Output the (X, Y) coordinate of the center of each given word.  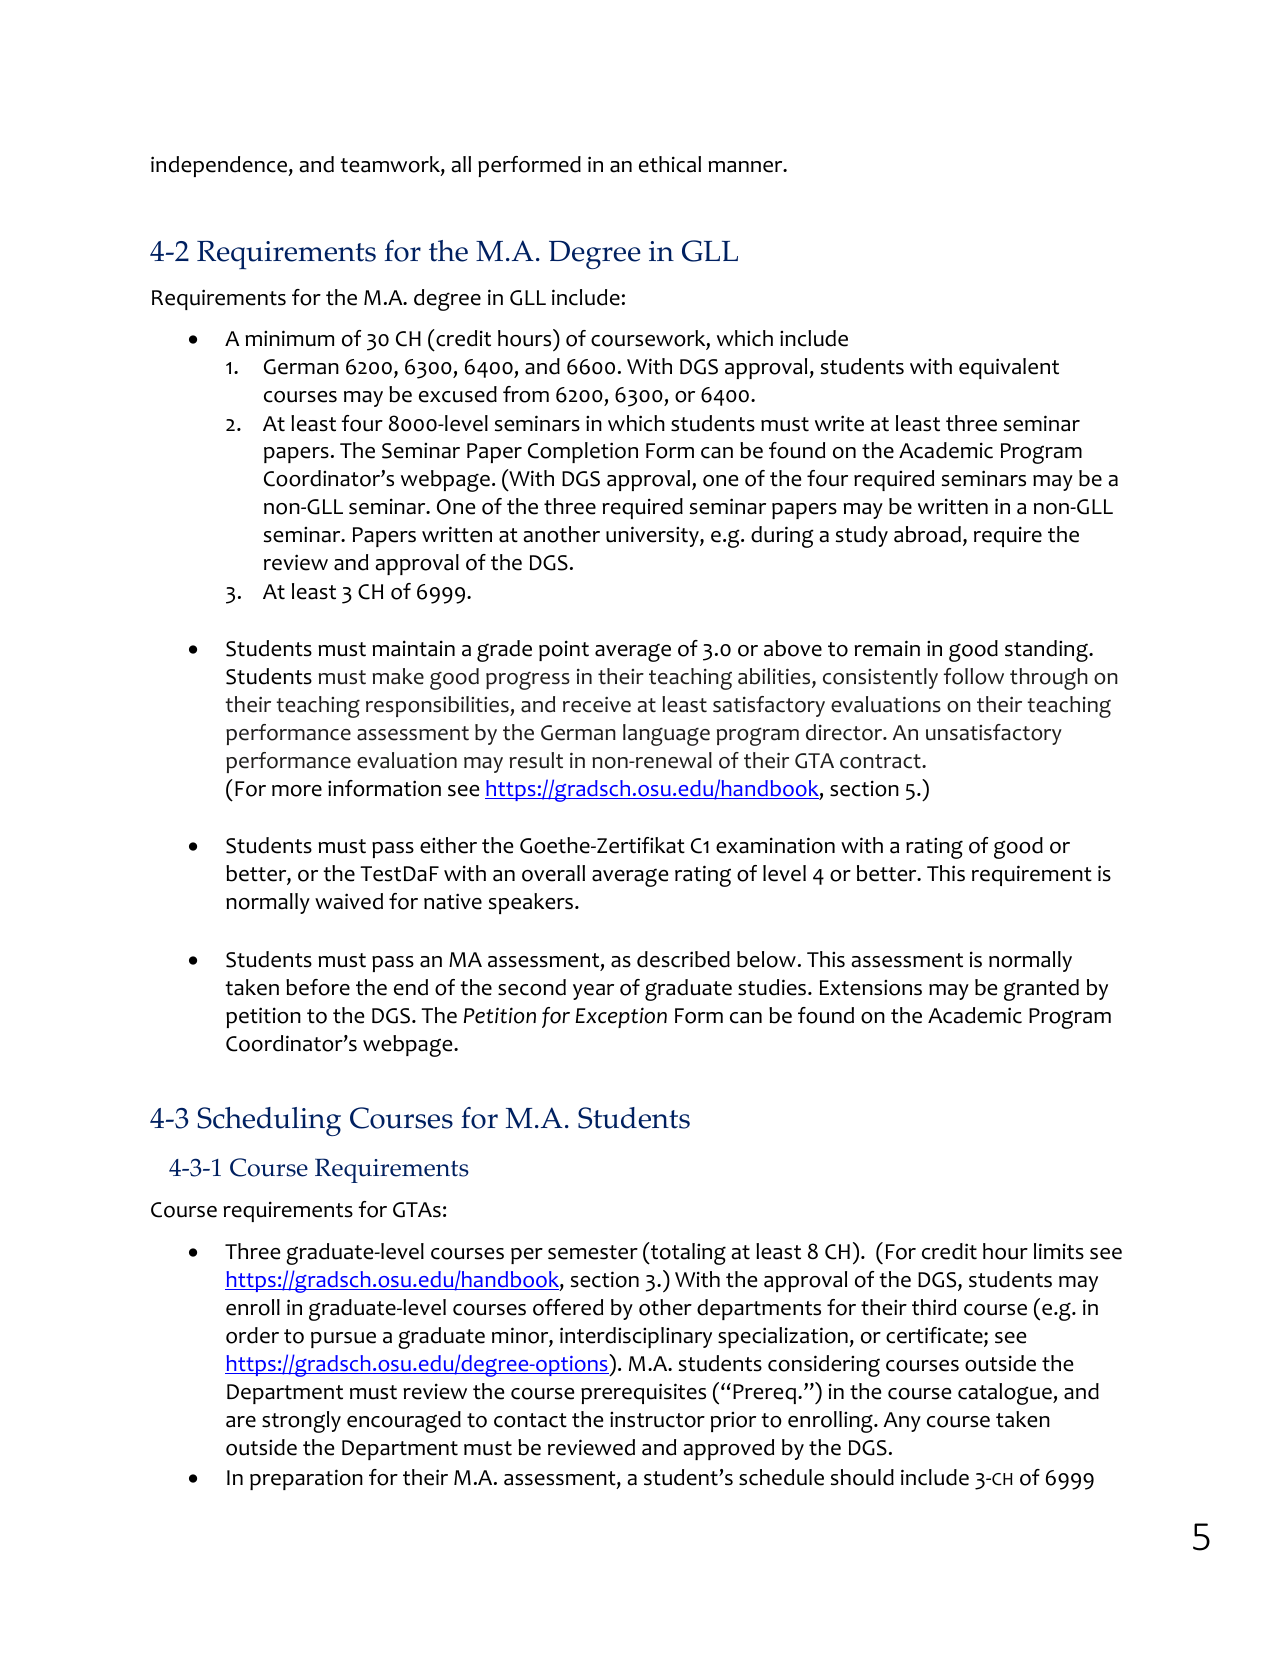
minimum (289, 338)
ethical (670, 164)
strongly (301, 1422)
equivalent (1009, 368)
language (666, 735)
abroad (927, 534)
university (653, 536)
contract (881, 761)
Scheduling (269, 1121)
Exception (621, 1017)
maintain (413, 648)
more (297, 791)
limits (1059, 1251)
